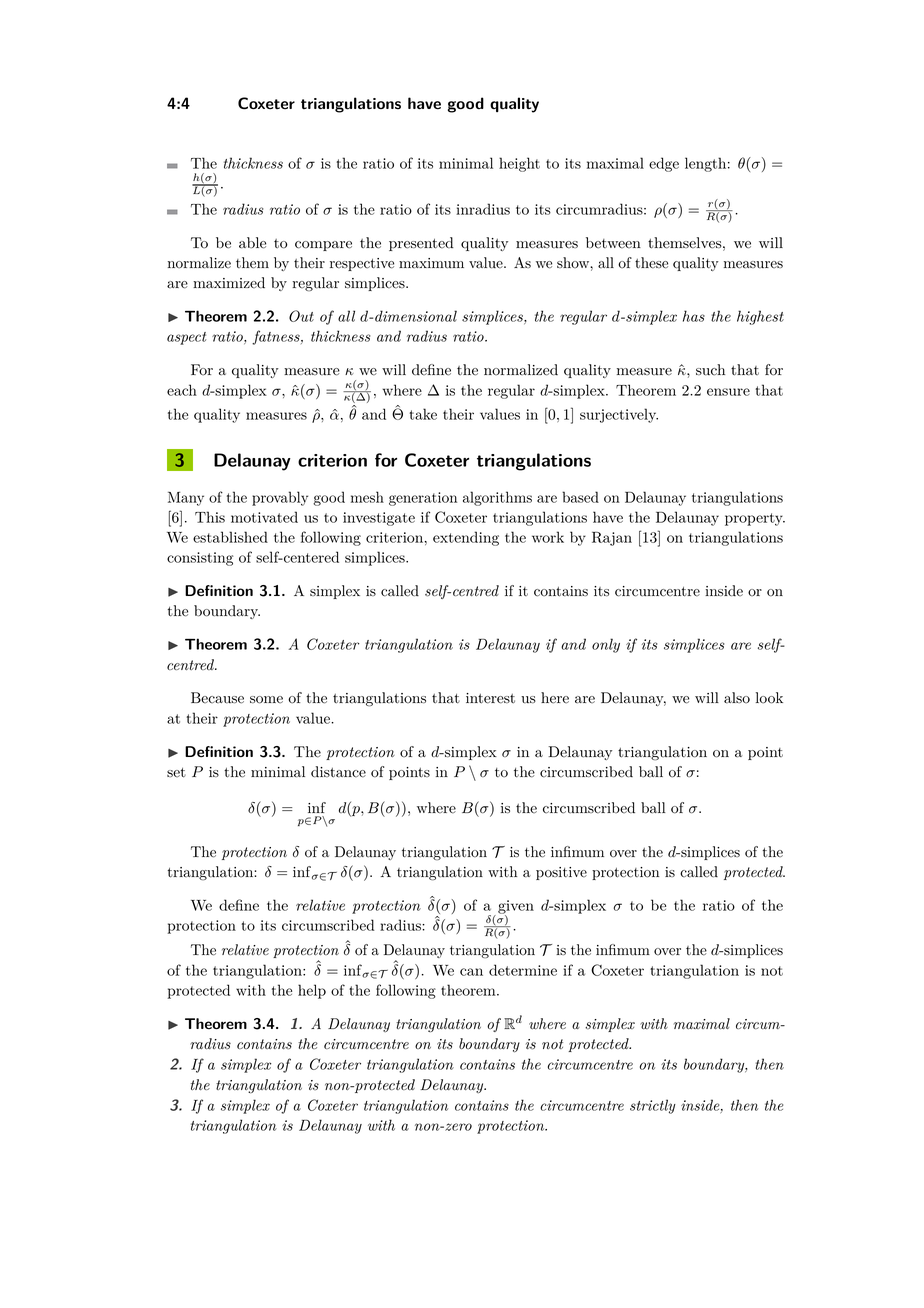 This screenshot has width=924, height=1308. Describe the element at coordinates (312, 991) in the screenshot. I see `help` at that location.
